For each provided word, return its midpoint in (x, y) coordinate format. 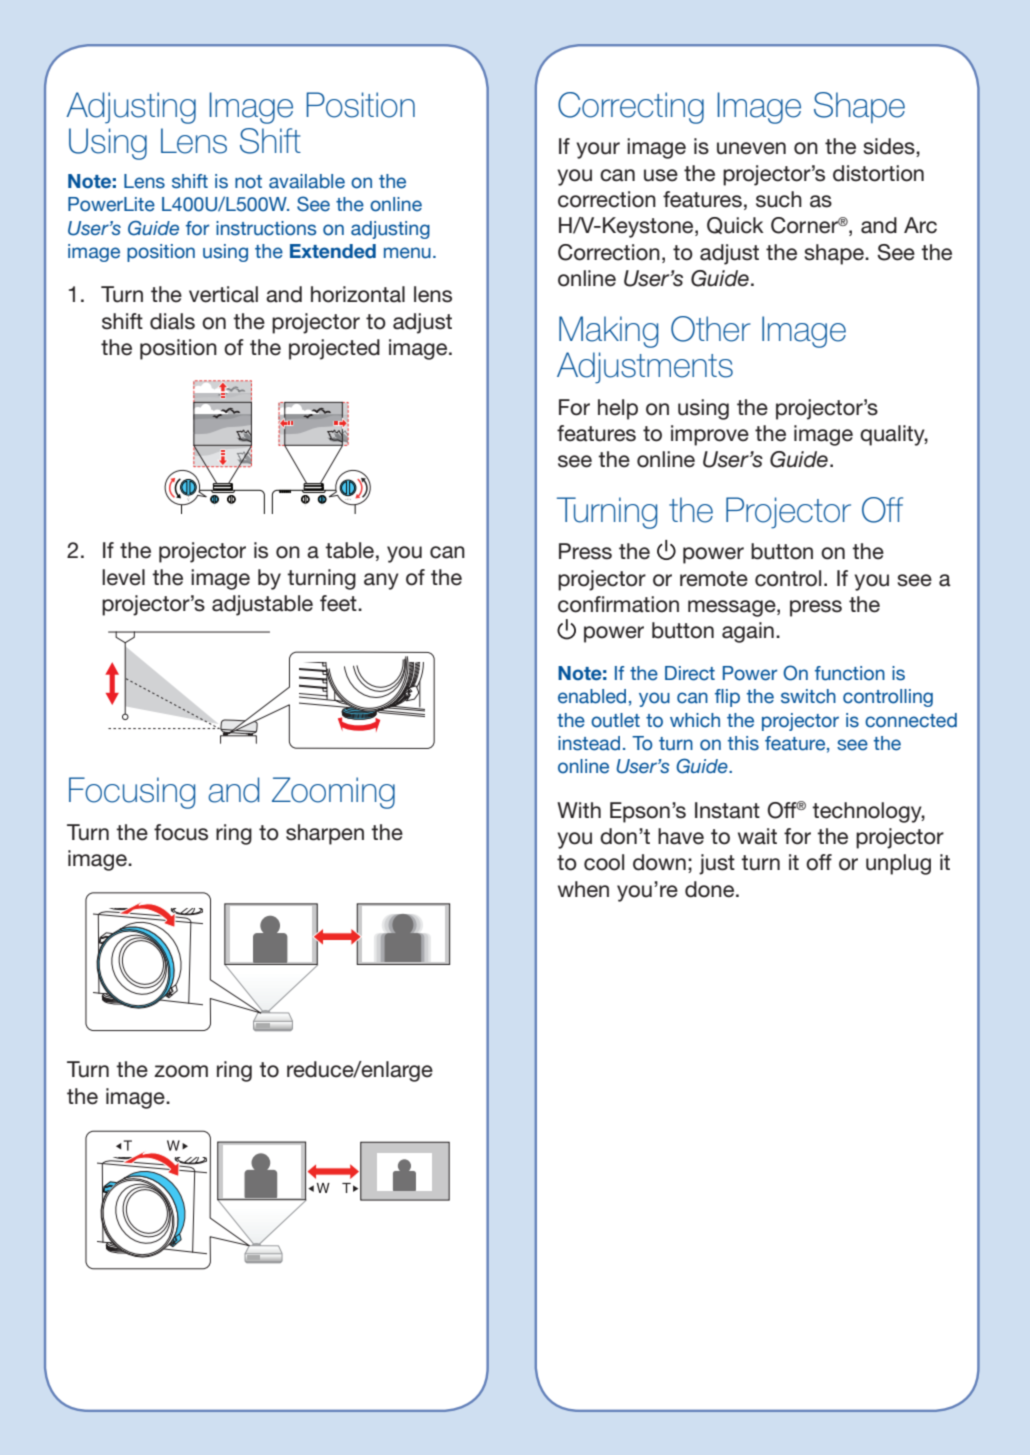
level (123, 577)
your (598, 150)
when (583, 889)
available (307, 181)
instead (589, 743)
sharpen (325, 834)
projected (334, 349)
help (618, 409)
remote (714, 579)
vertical (223, 294)
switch (808, 696)
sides (890, 147)
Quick (735, 225)
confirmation (618, 604)
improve (710, 435)
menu (407, 253)
